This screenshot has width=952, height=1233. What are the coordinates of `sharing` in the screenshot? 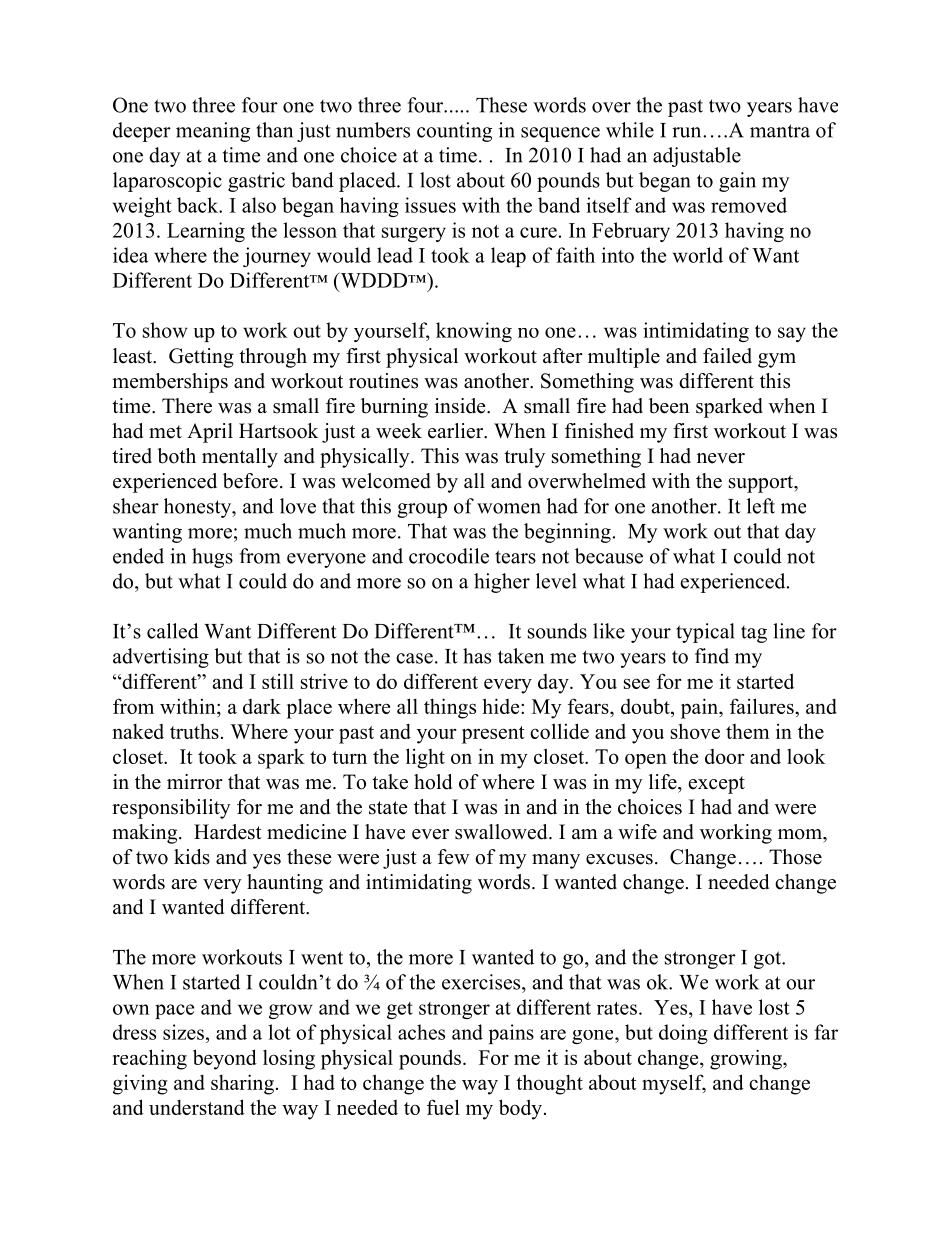 It's located at (242, 1084).
